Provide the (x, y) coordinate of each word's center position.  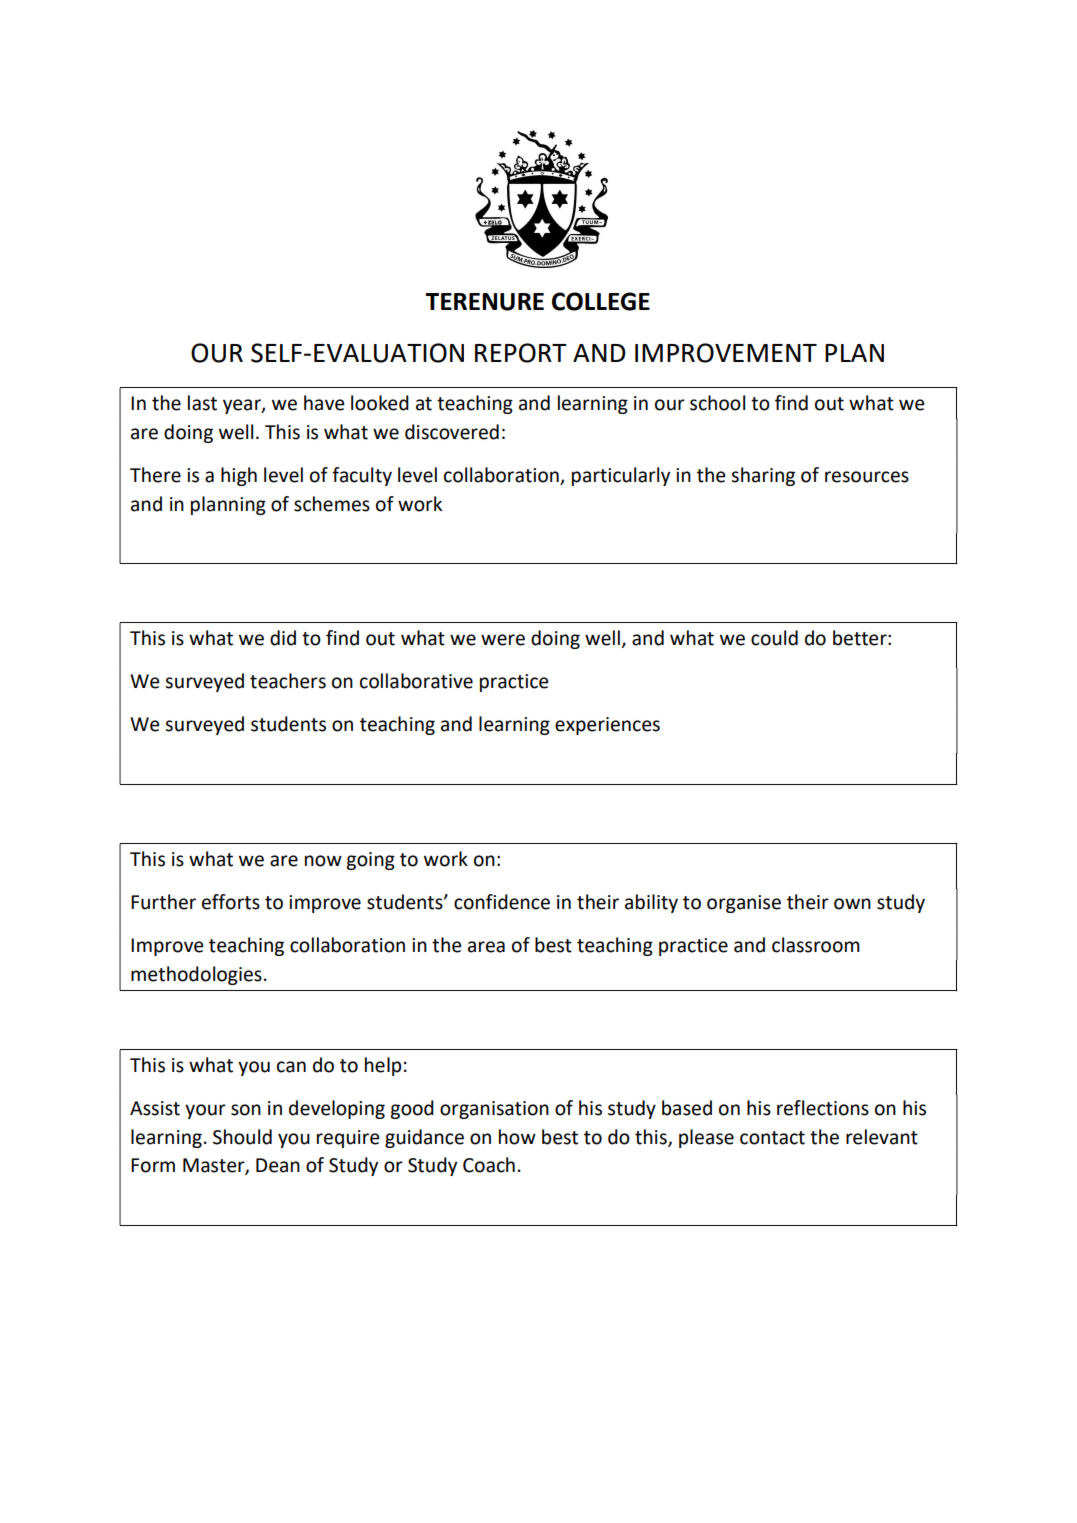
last (202, 403)
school (717, 403)
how (517, 1137)
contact (772, 1138)
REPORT (521, 353)
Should (242, 1137)
